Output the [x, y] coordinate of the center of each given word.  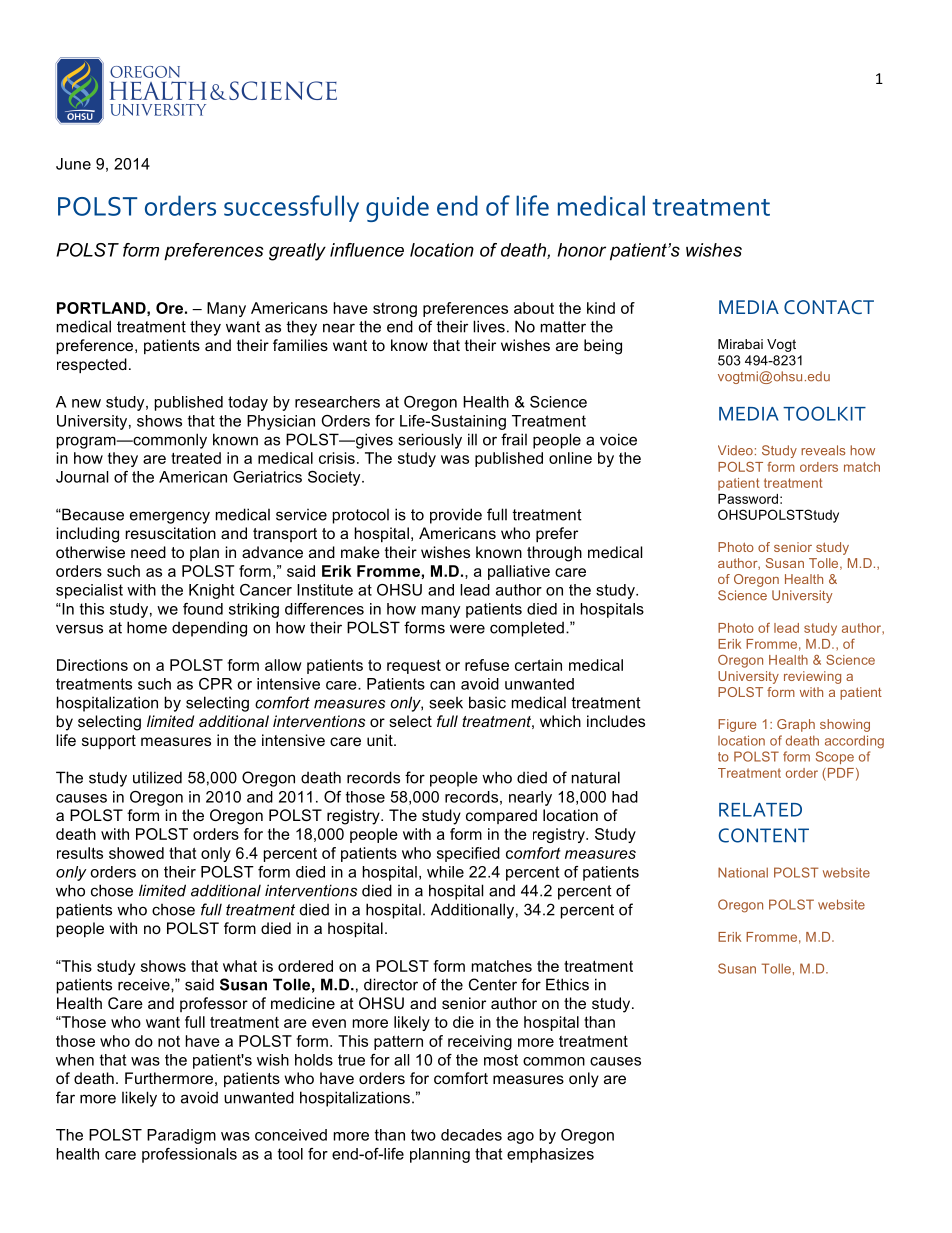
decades [471, 1135]
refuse [487, 665]
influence [367, 250]
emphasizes [550, 1155]
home [147, 627]
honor [582, 250]
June [73, 164]
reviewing [812, 677]
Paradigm [181, 1136]
